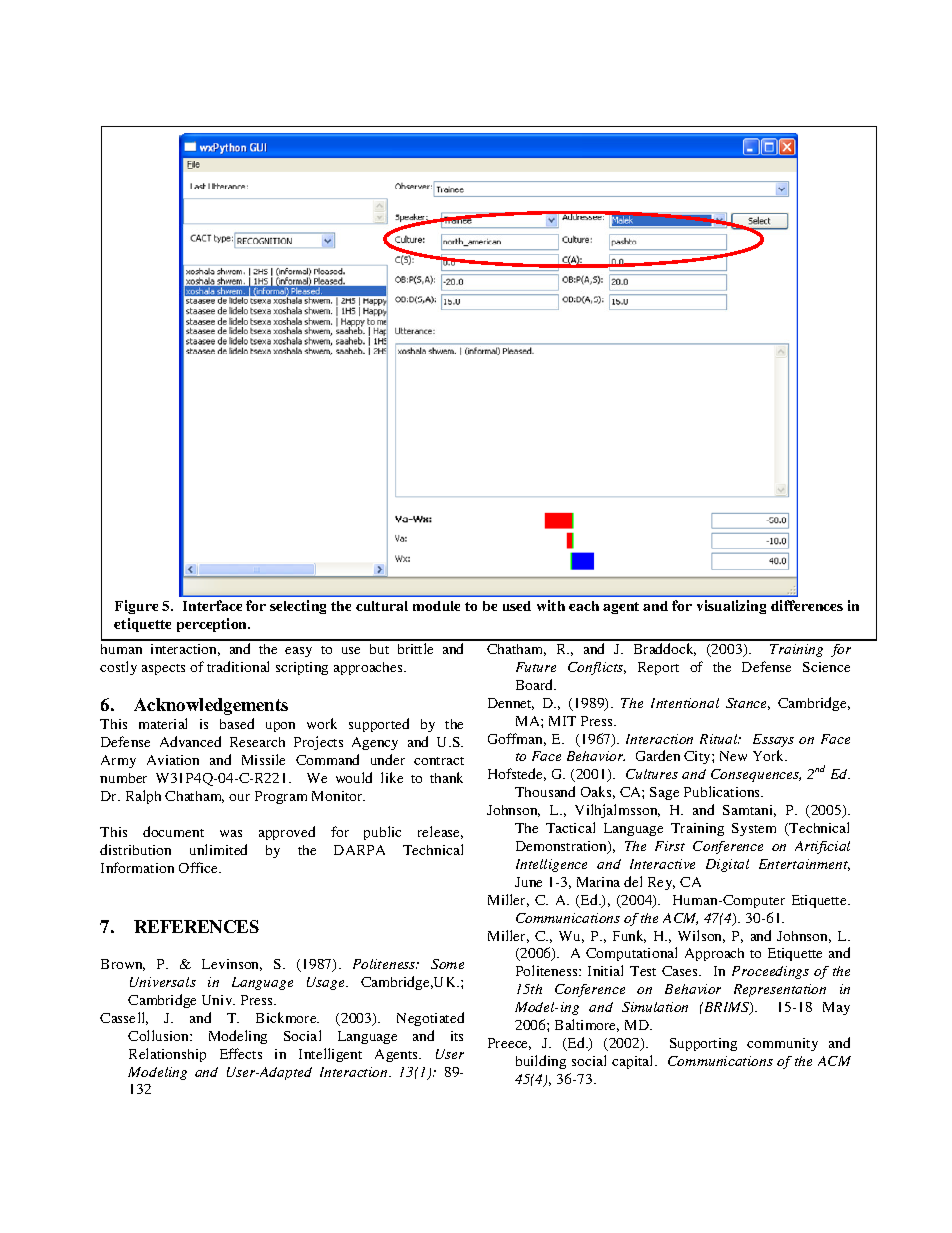 The width and height of the document is (952, 1233). What do you see at coordinates (213, 625) in the document?
I see `perception` at bounding box center [213, 625].
